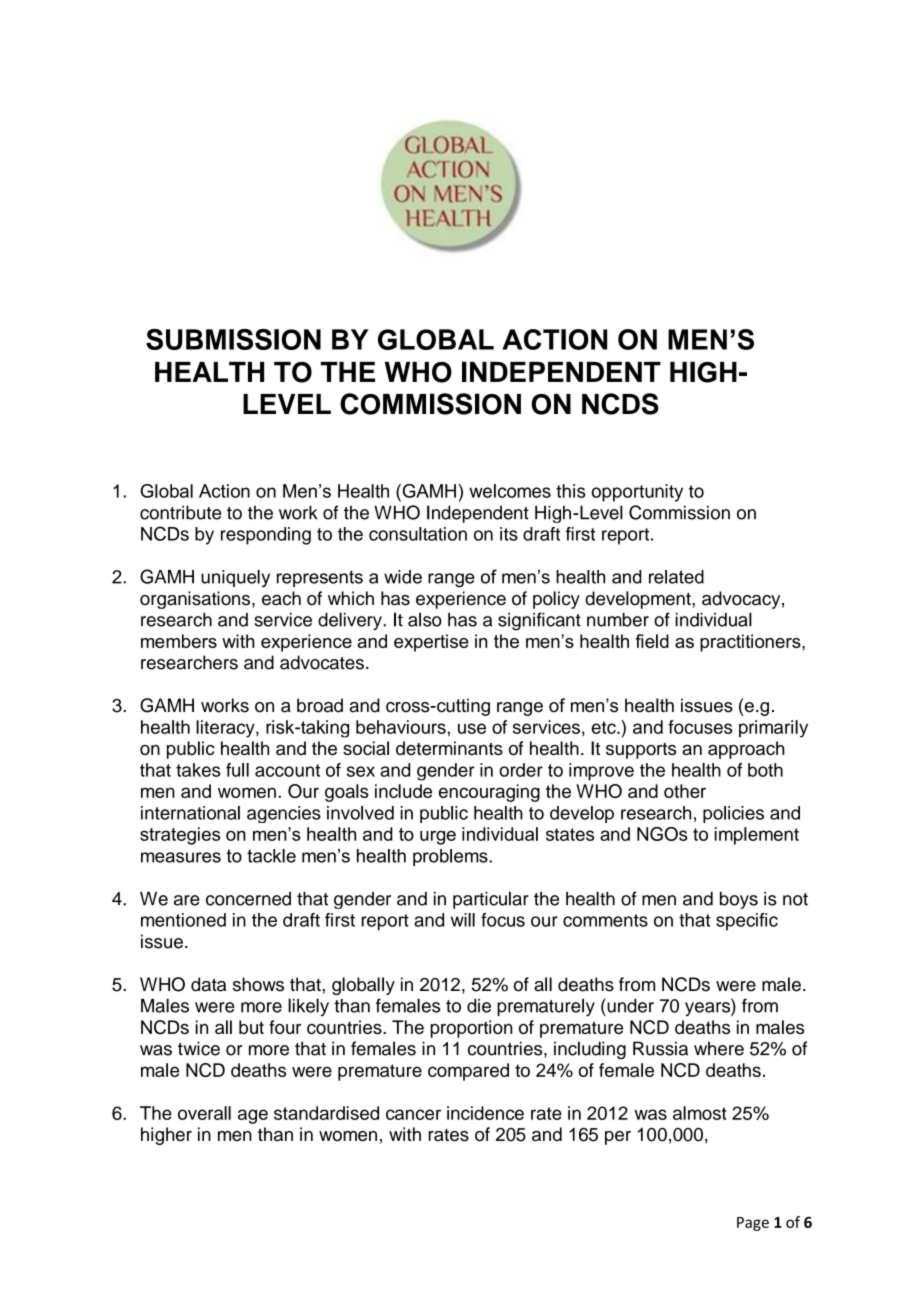  Describe the element at coordinates (510, 491) in the screenshot. I see `welcomes` at that location.
